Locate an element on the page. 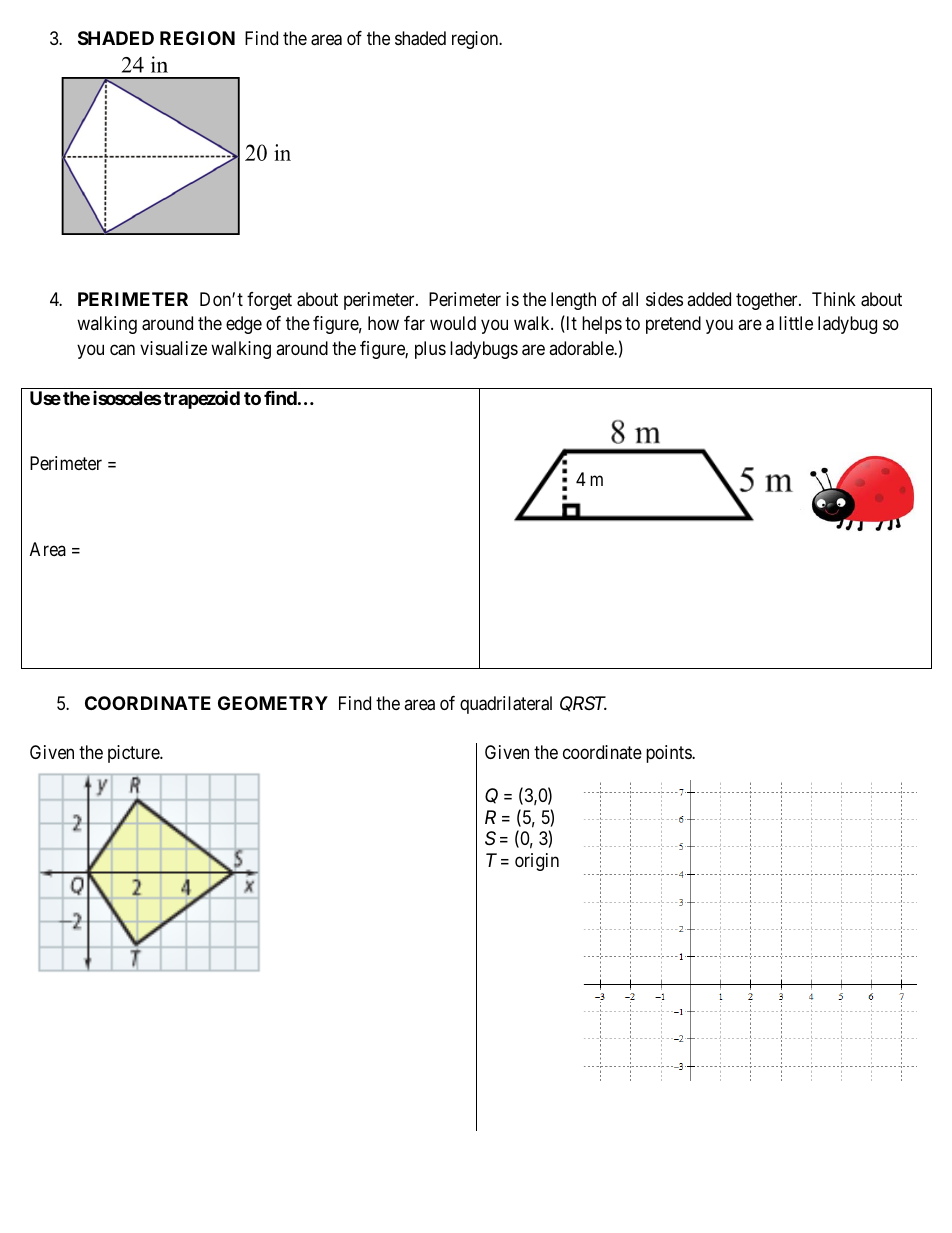 This page has width=952, height=1233. picture is located at coordinates (134, 754).
